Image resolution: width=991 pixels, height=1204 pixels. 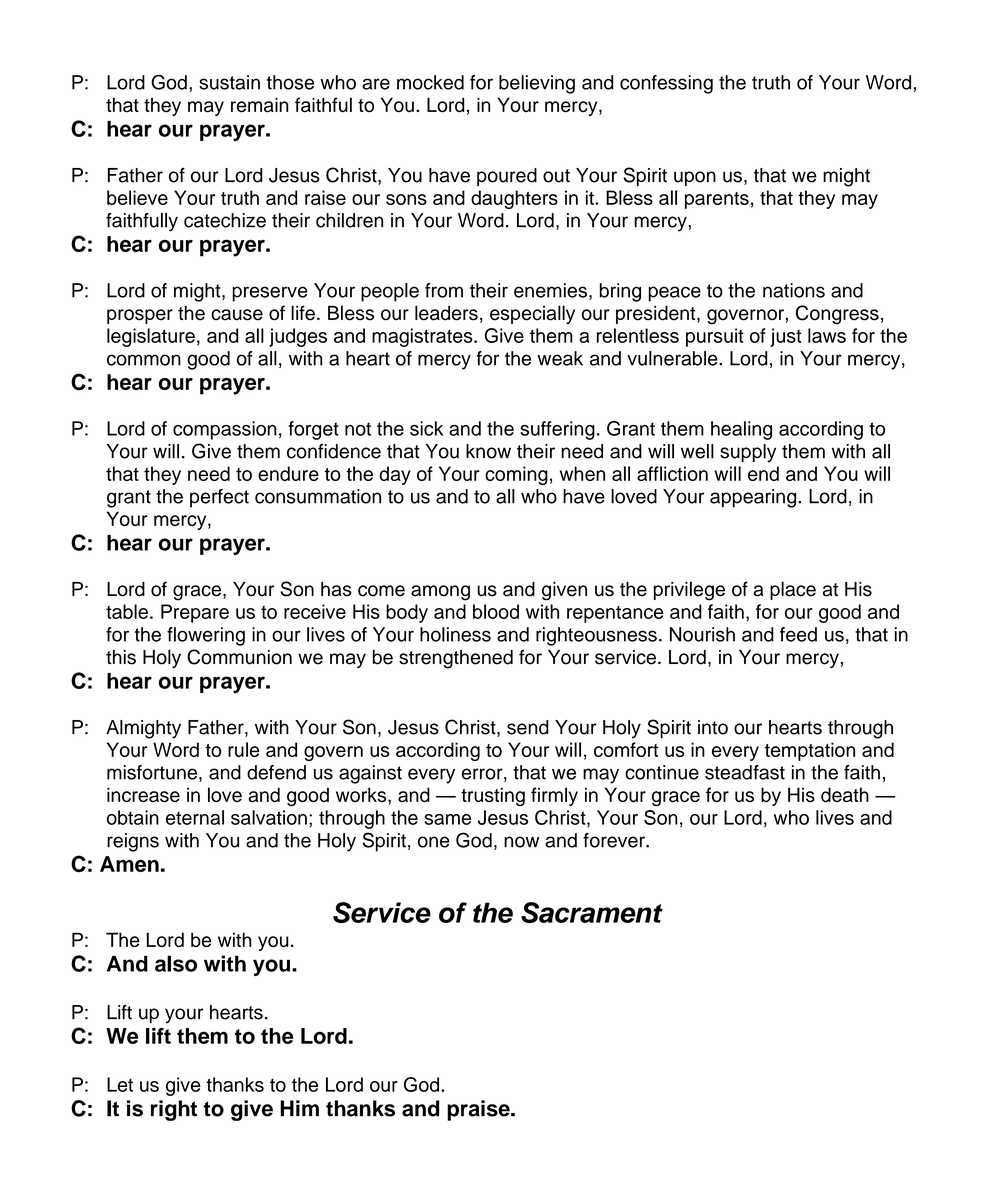 What do you see at coordinates (793, 590) in the screenshot?
I see `place` at bounding box center [793, 590].
